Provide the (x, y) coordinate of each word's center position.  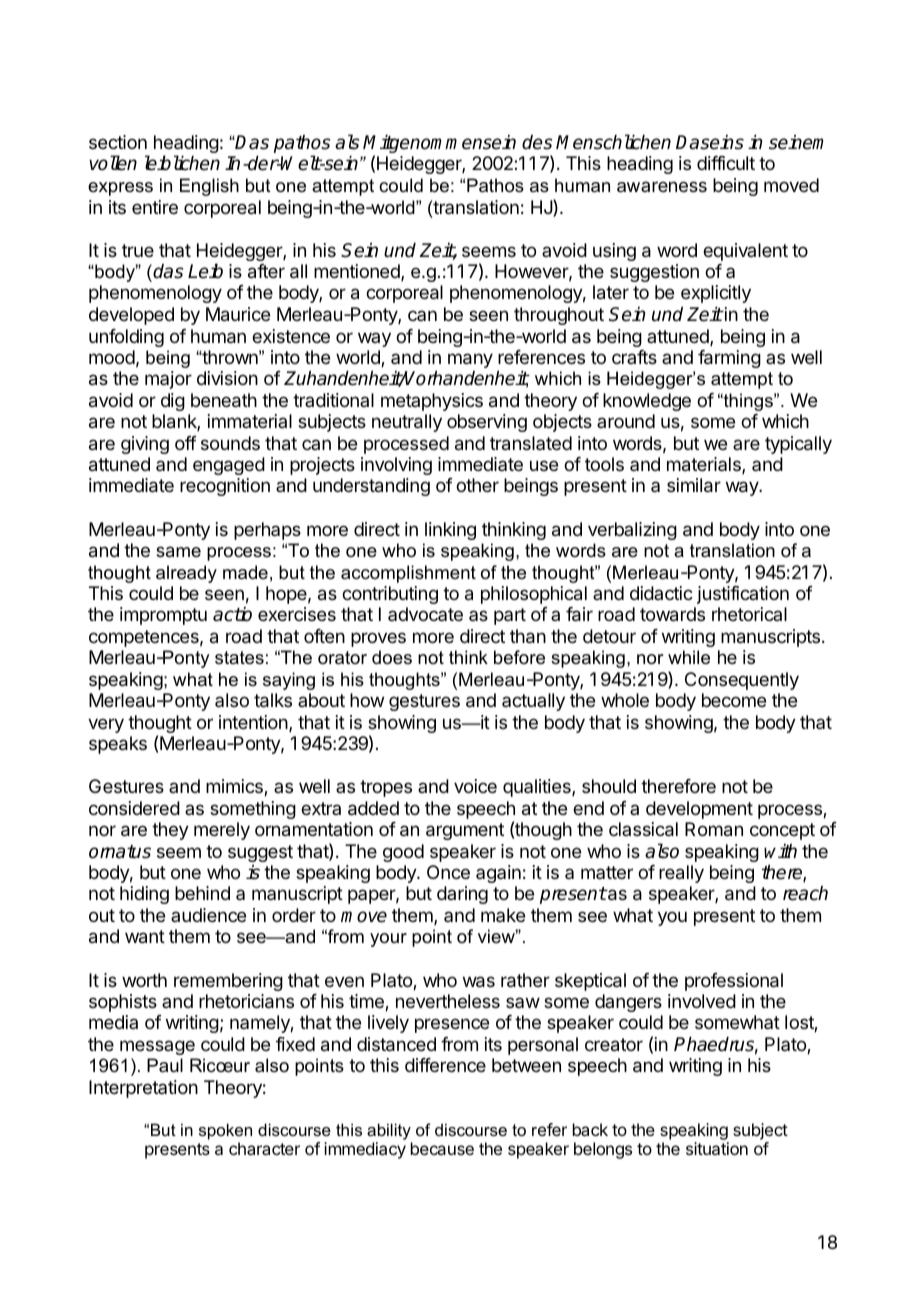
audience (208, 915)
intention (254, 723)
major (168, 380)
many (470, 360)
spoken (225, 1131)
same (178, 552)
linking (450, 531)
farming (729, 359)
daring (462, 895)
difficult (726, 163)
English (209, 187)
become (734, 700)
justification (743, 595)
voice (475, 786)
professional (734, 982)
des (537, 142)
